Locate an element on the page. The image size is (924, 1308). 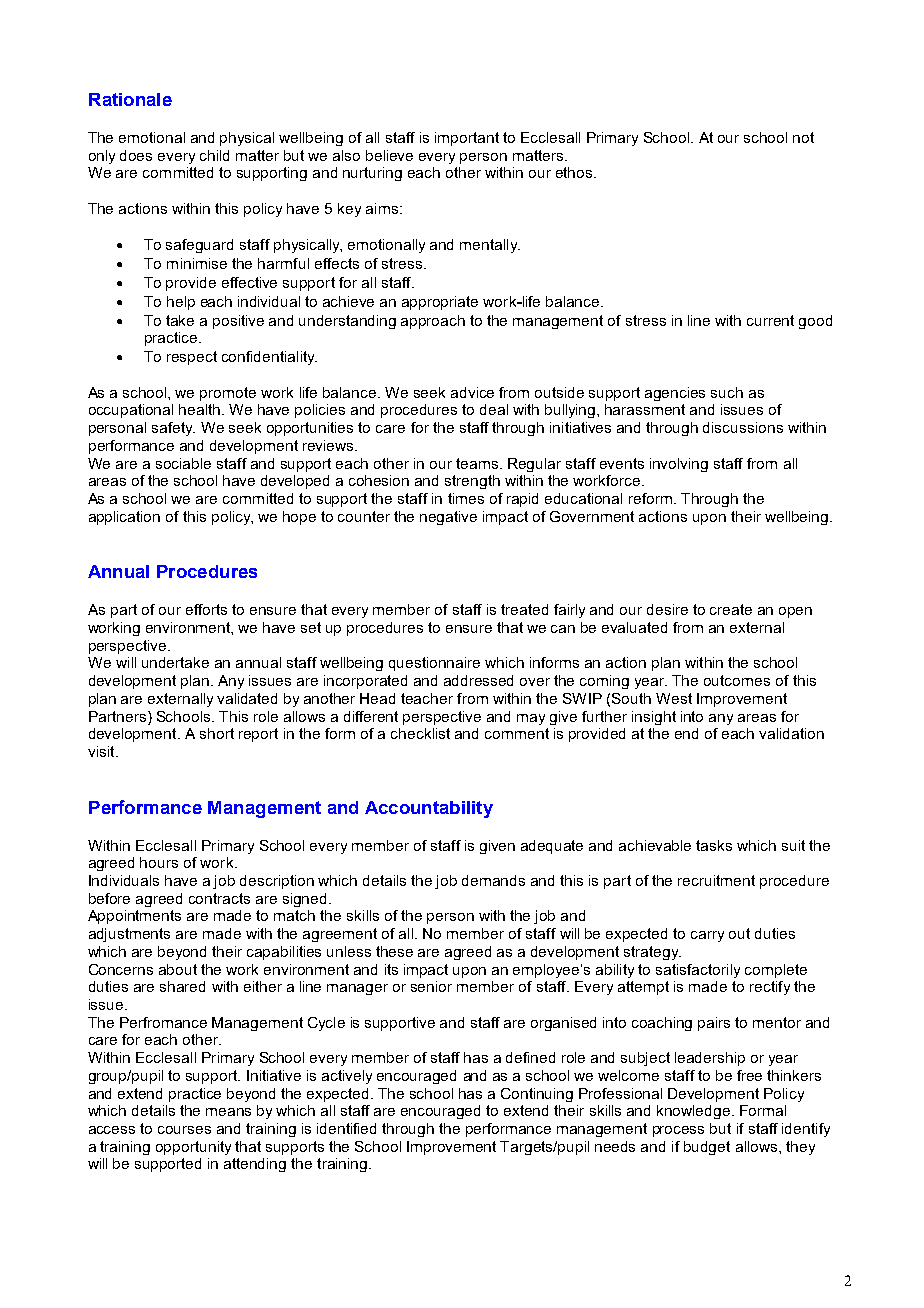
ethos is located at coordinates (575, 172).
